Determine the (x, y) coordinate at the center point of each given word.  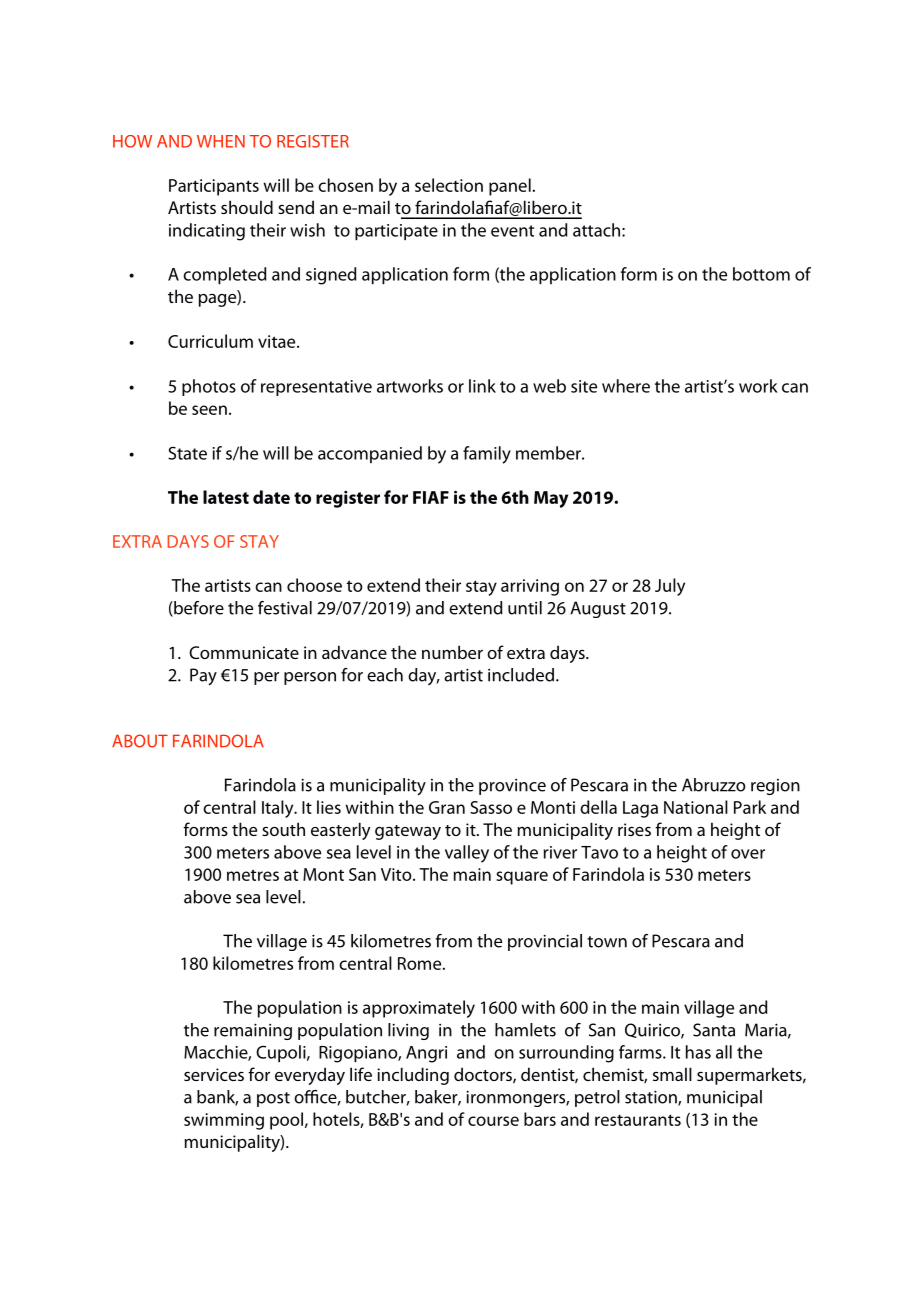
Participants (214, 187)
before (198, 609)
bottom (761, 274)
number (452, 652)
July (670, 587)
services (214, 1074)
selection (449, 185)
